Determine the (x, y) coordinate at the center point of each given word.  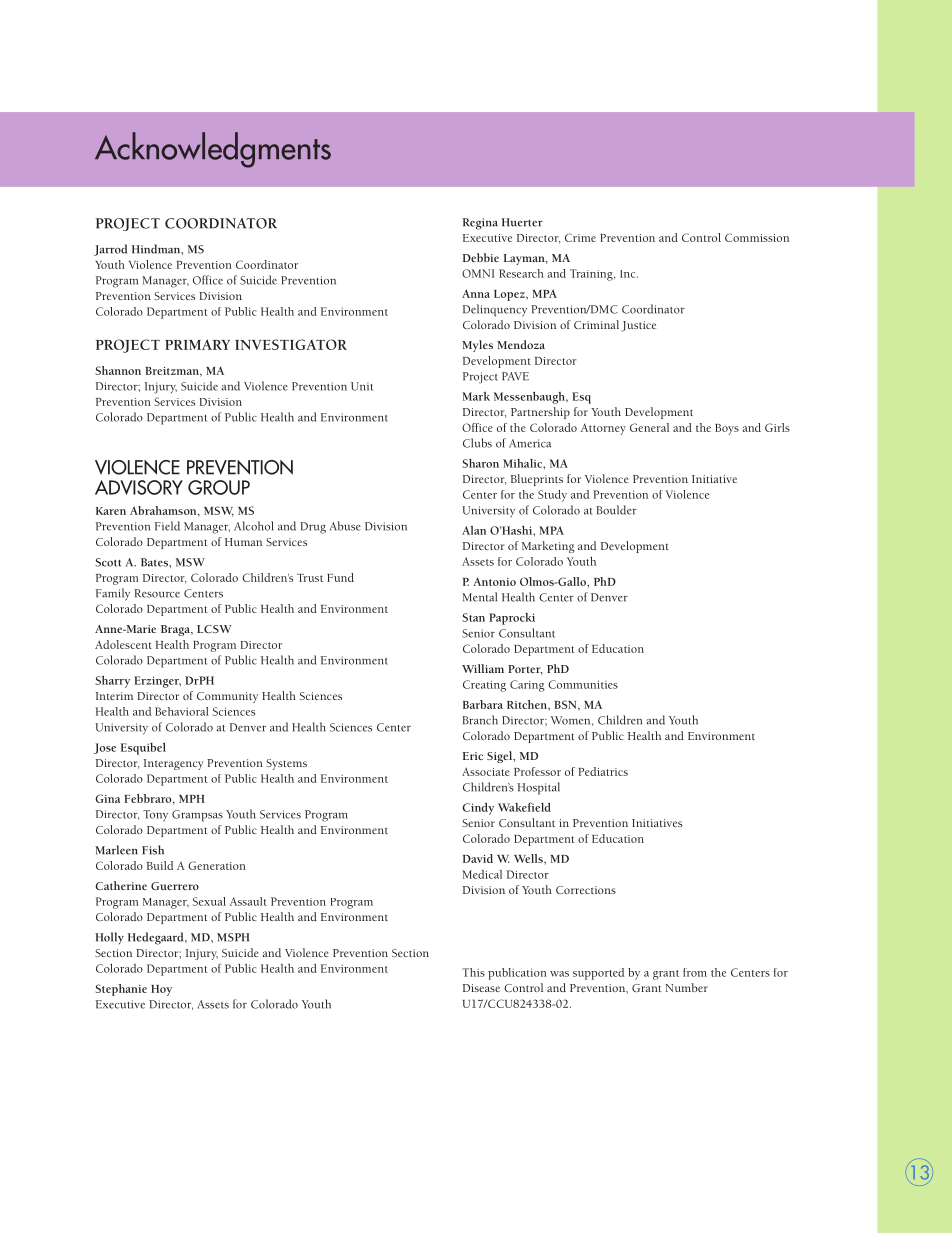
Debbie (480, 257)
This (473, 972)
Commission (757, 237)
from (695, 972)
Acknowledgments (213, 150)
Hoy (161, 990)
